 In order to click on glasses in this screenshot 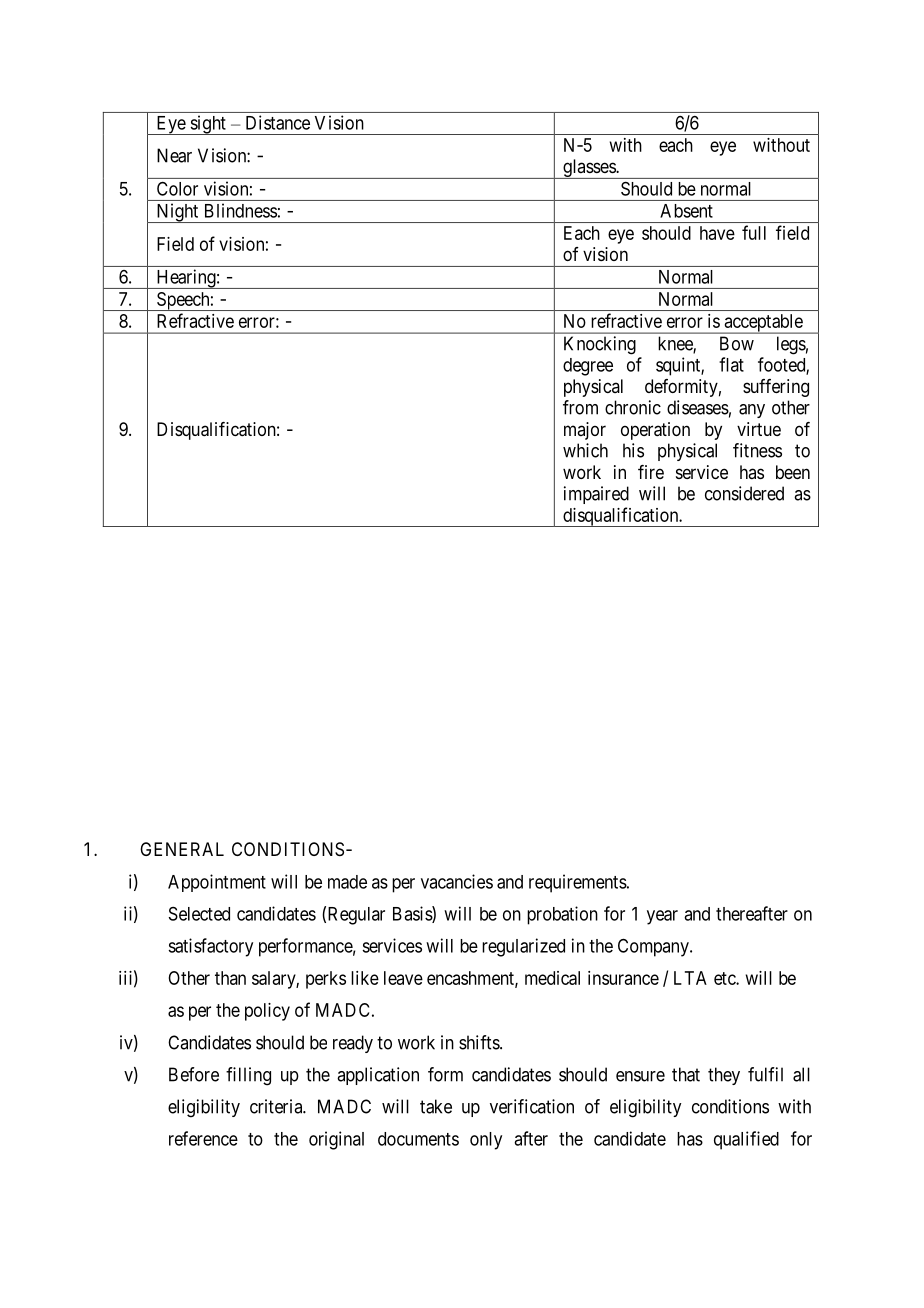, I will do `click(589, 169)`.
